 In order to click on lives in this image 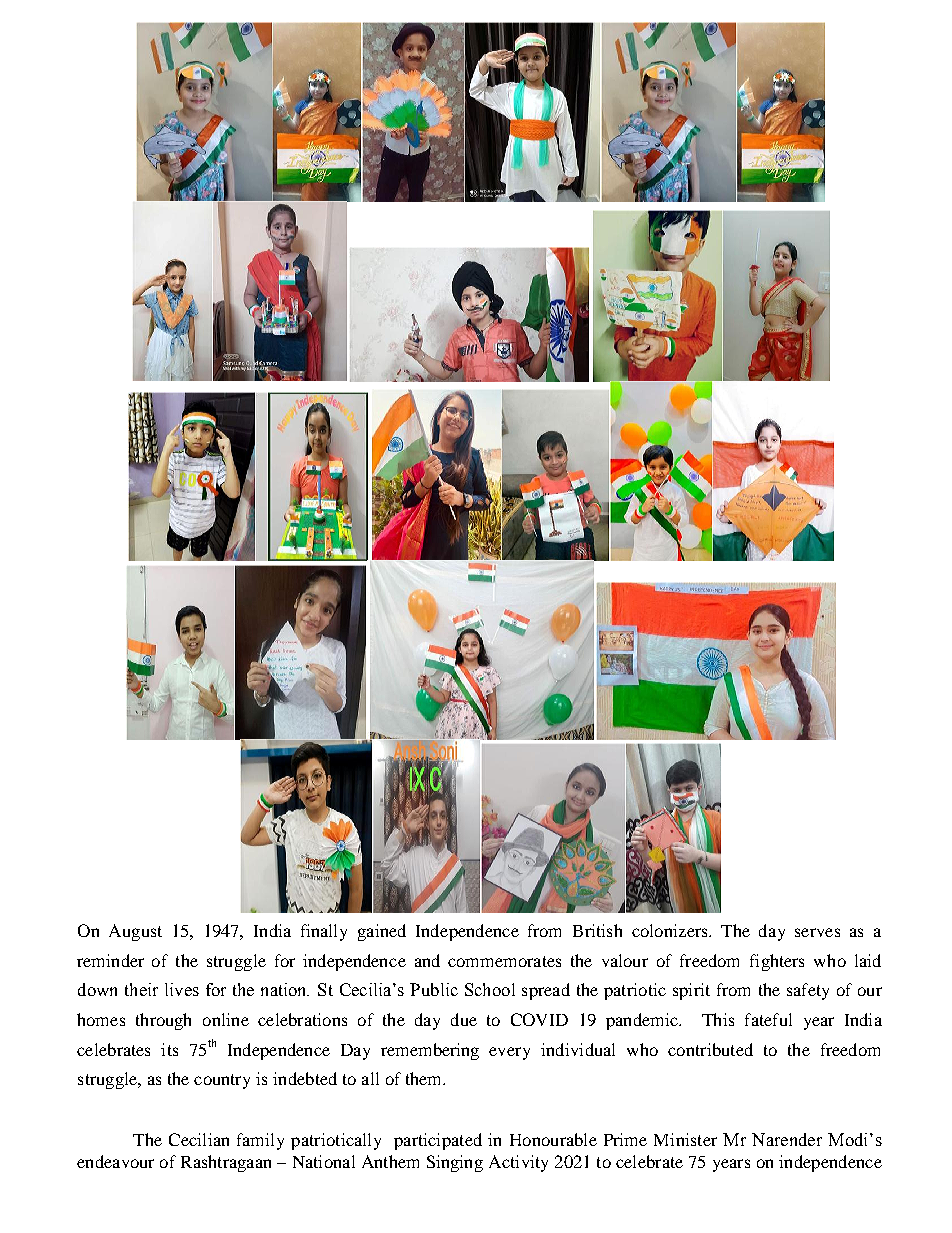, I will do `click(182, 989)`.
